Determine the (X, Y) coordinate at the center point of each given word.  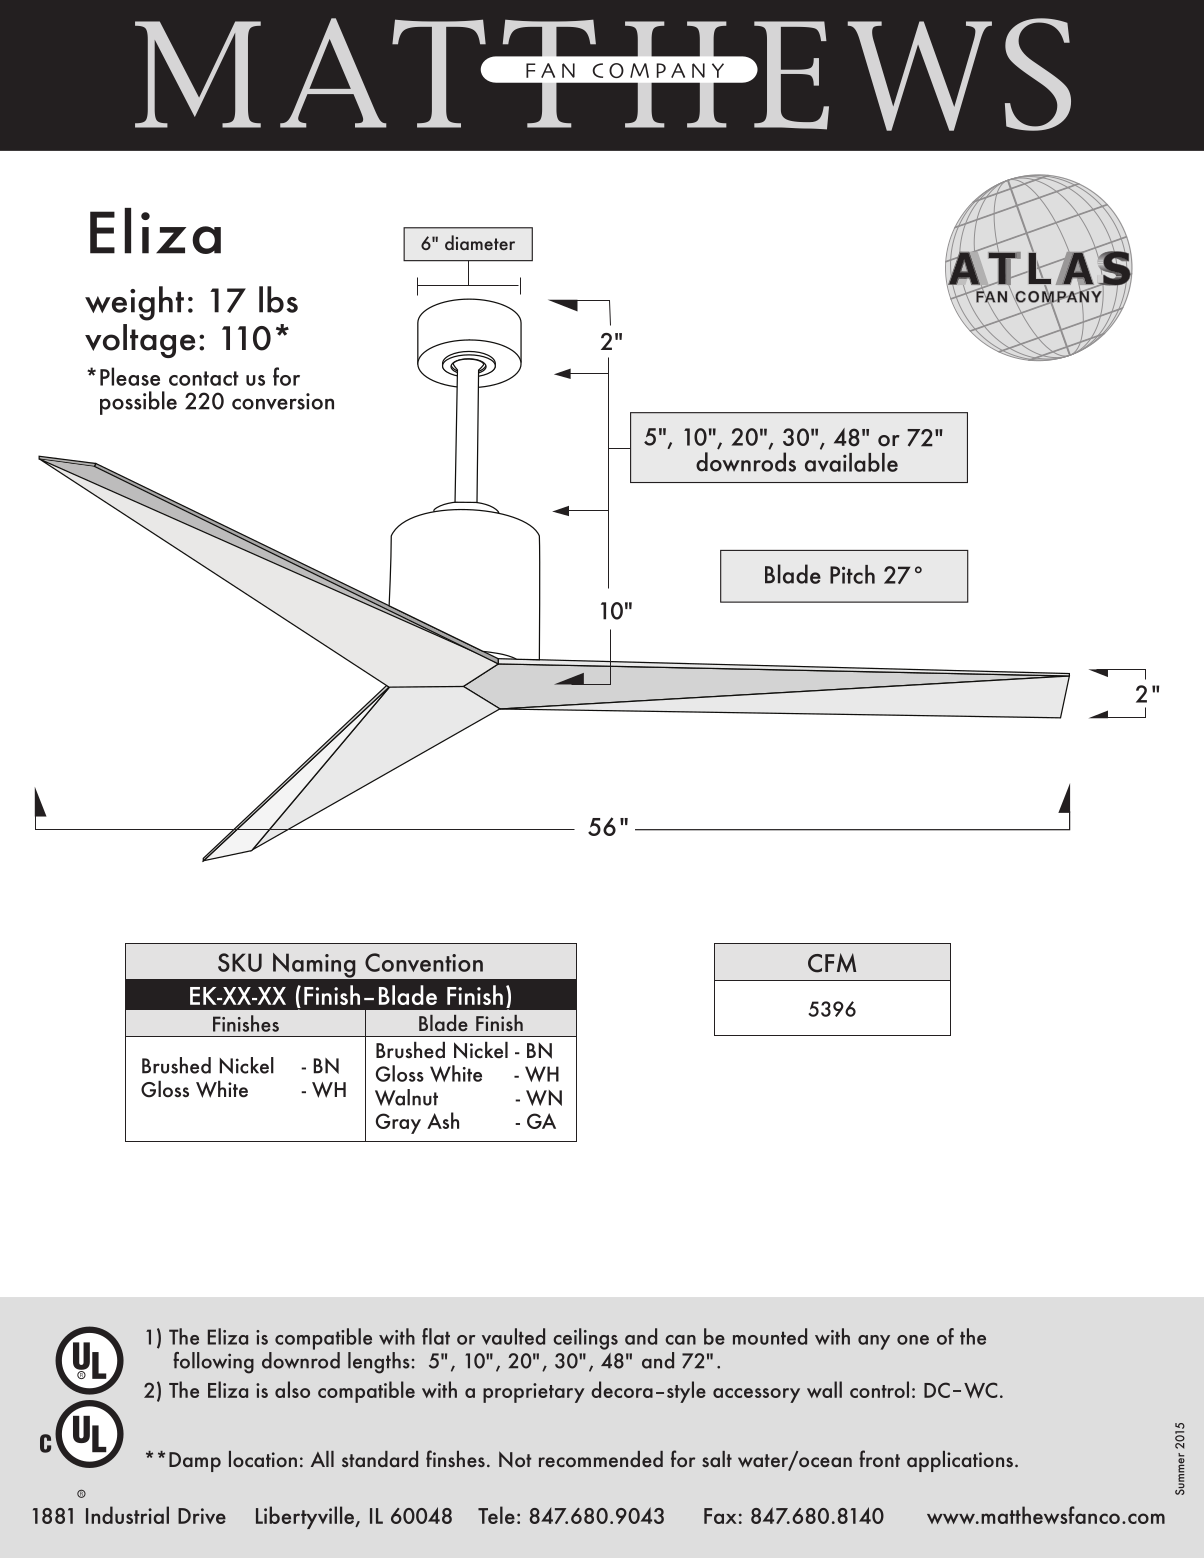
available (851, 462)
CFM (832, 963)
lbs (278, 299)
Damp (195, 1462)
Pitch (852, 574)
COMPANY (658, 70)
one (913, 1340)
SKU (240, 962)
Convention (424, 962)
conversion (283, 401)
